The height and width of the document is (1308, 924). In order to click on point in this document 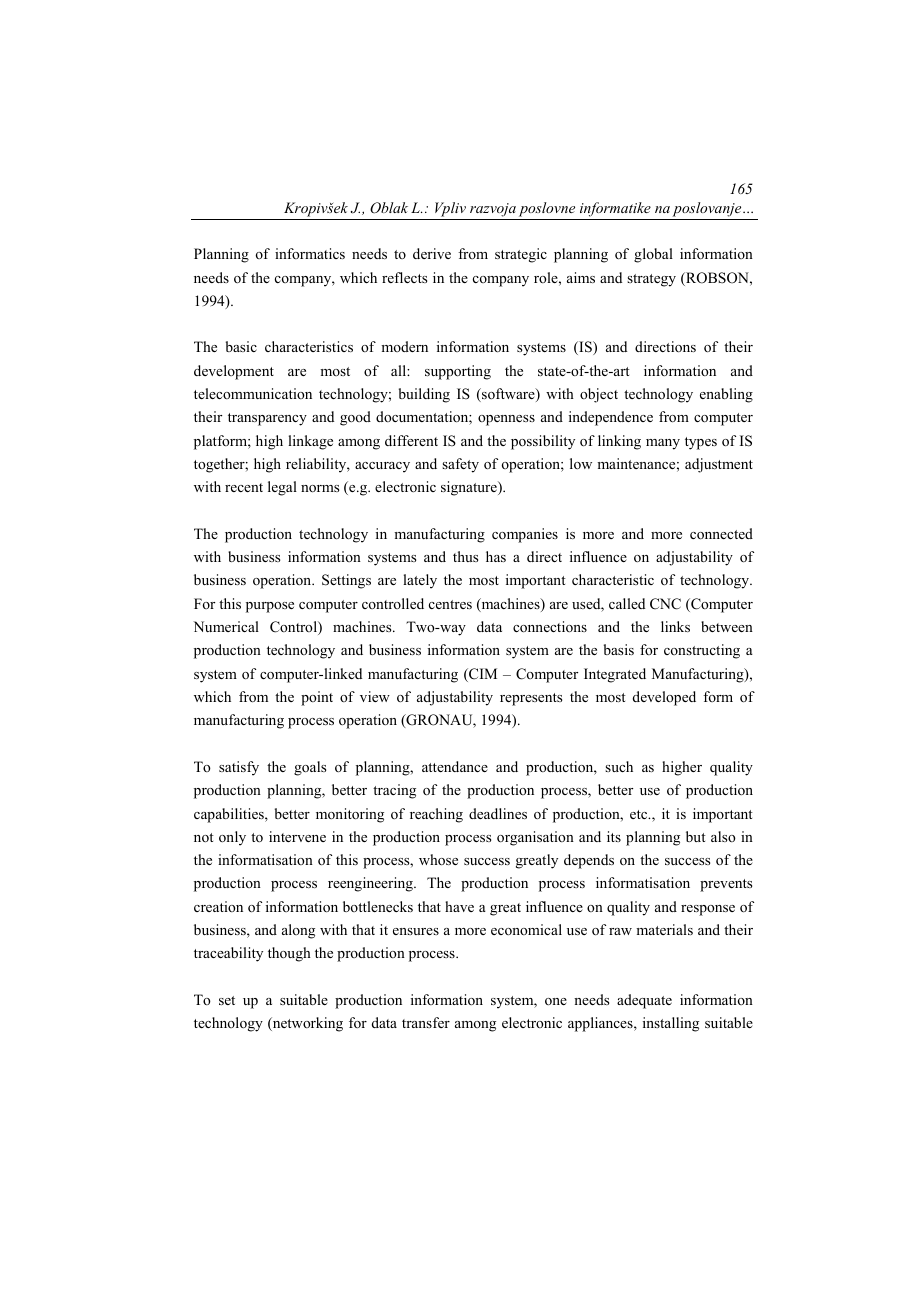, I will do `click(317, 698)`.
